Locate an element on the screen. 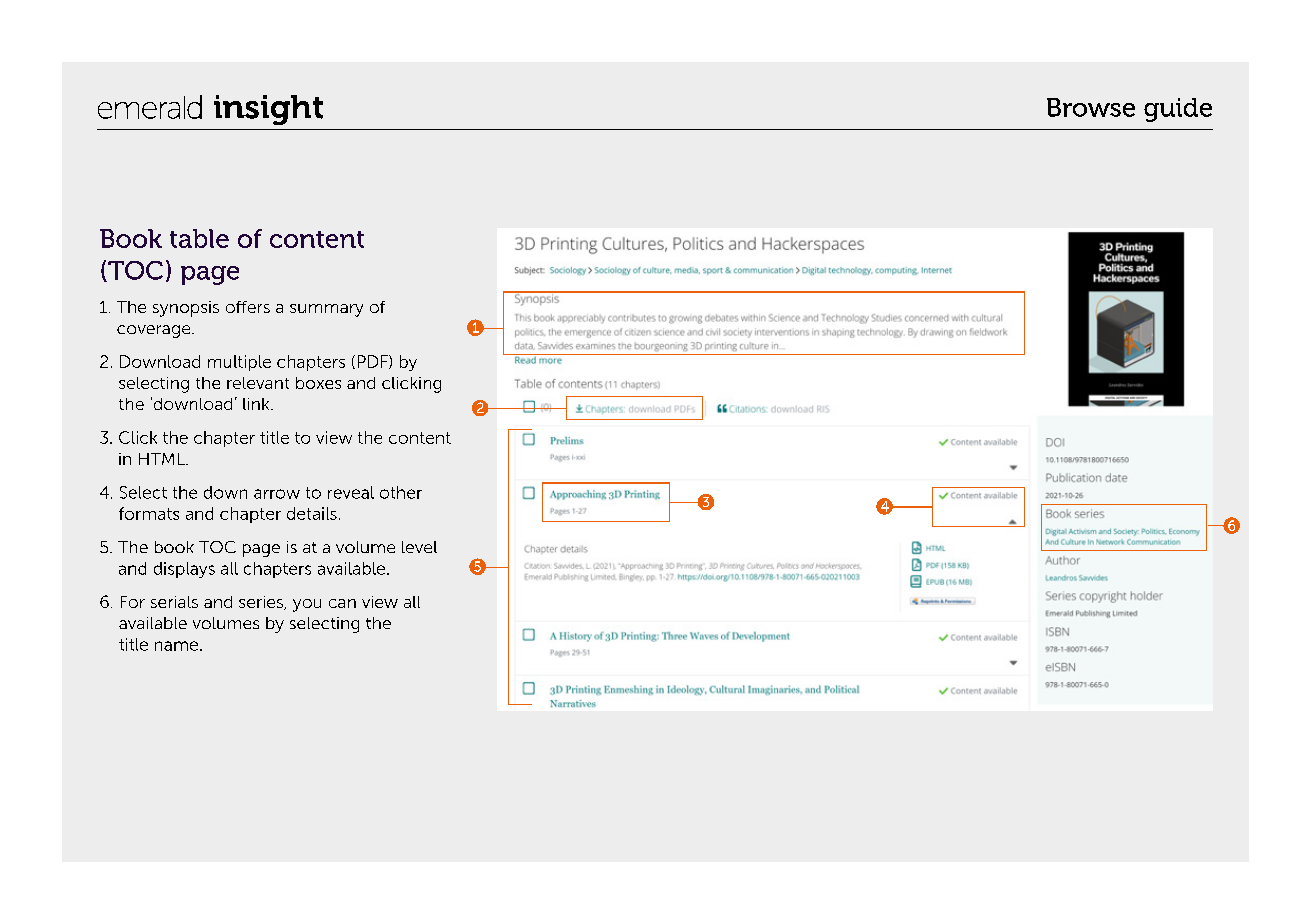 This screenshot has height=924, width=1311. coverage is located at coordinates (155, 331).
